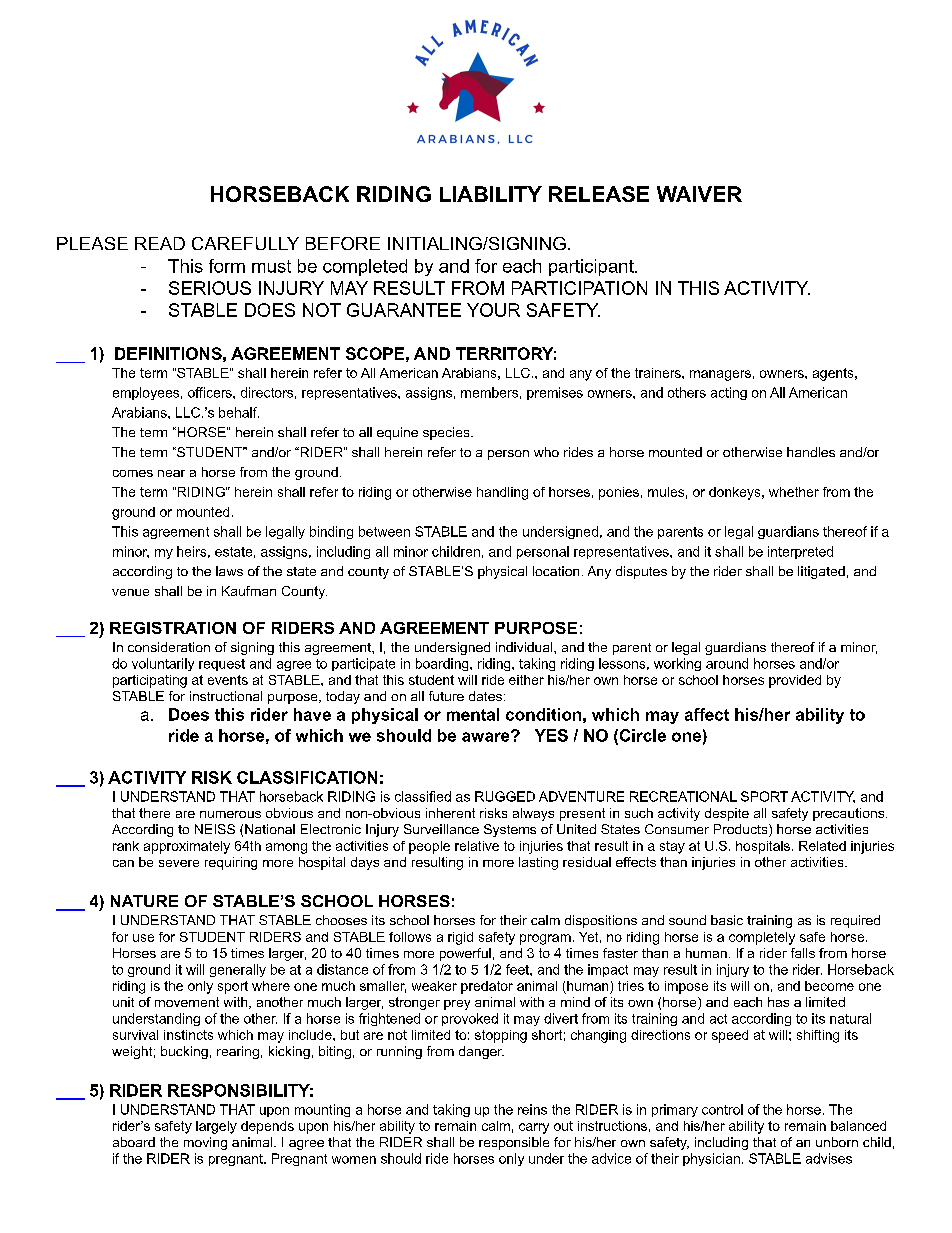 The width and height of the screenshot is (952, 1233). What do you see at coordinates (163, 664) in the screenshot?
I see `voluntarily` at bounding box center [163, 664].
